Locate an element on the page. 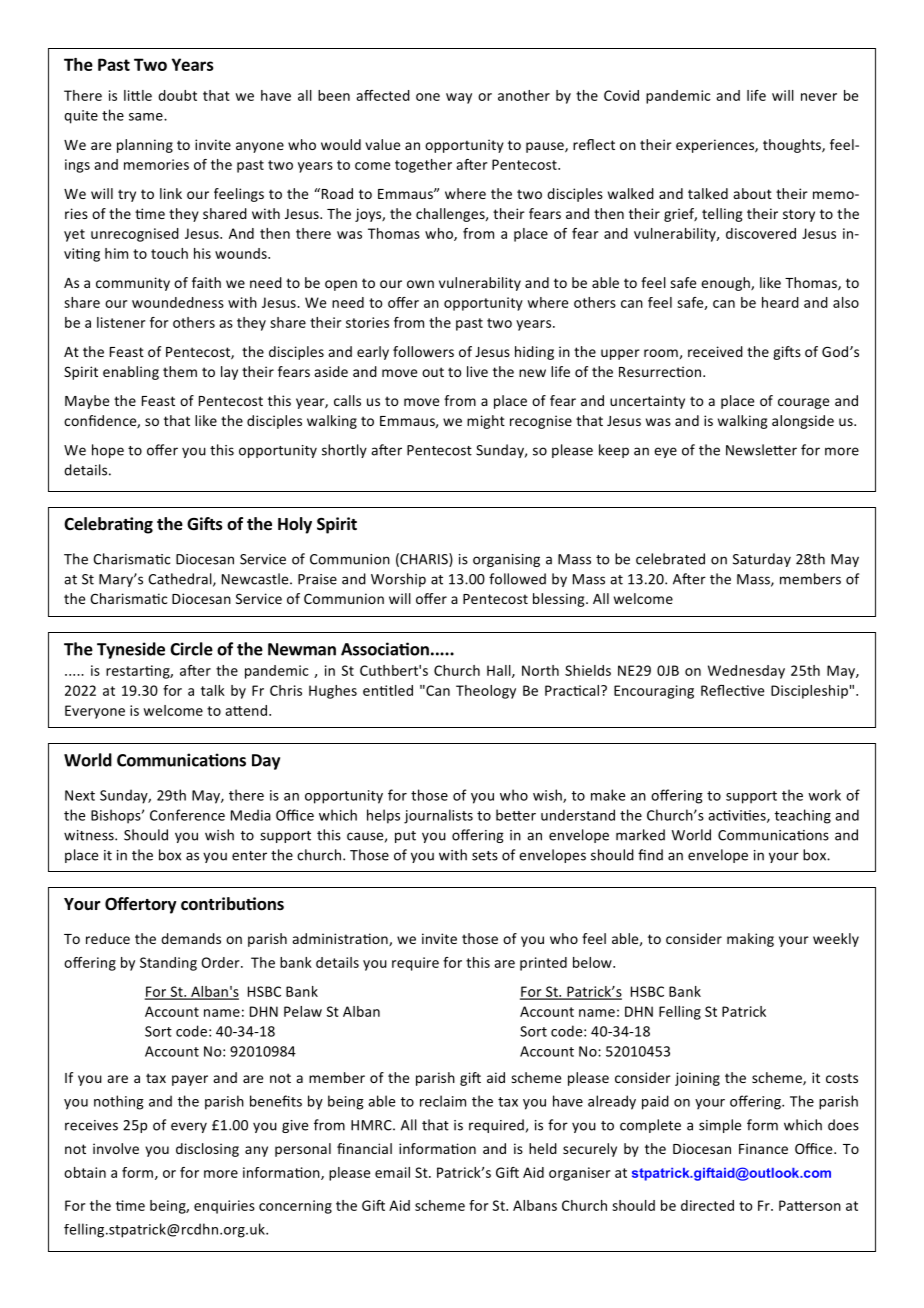 The image size is (924, 1308). disclosing is located at coordinates (207, 1150).
